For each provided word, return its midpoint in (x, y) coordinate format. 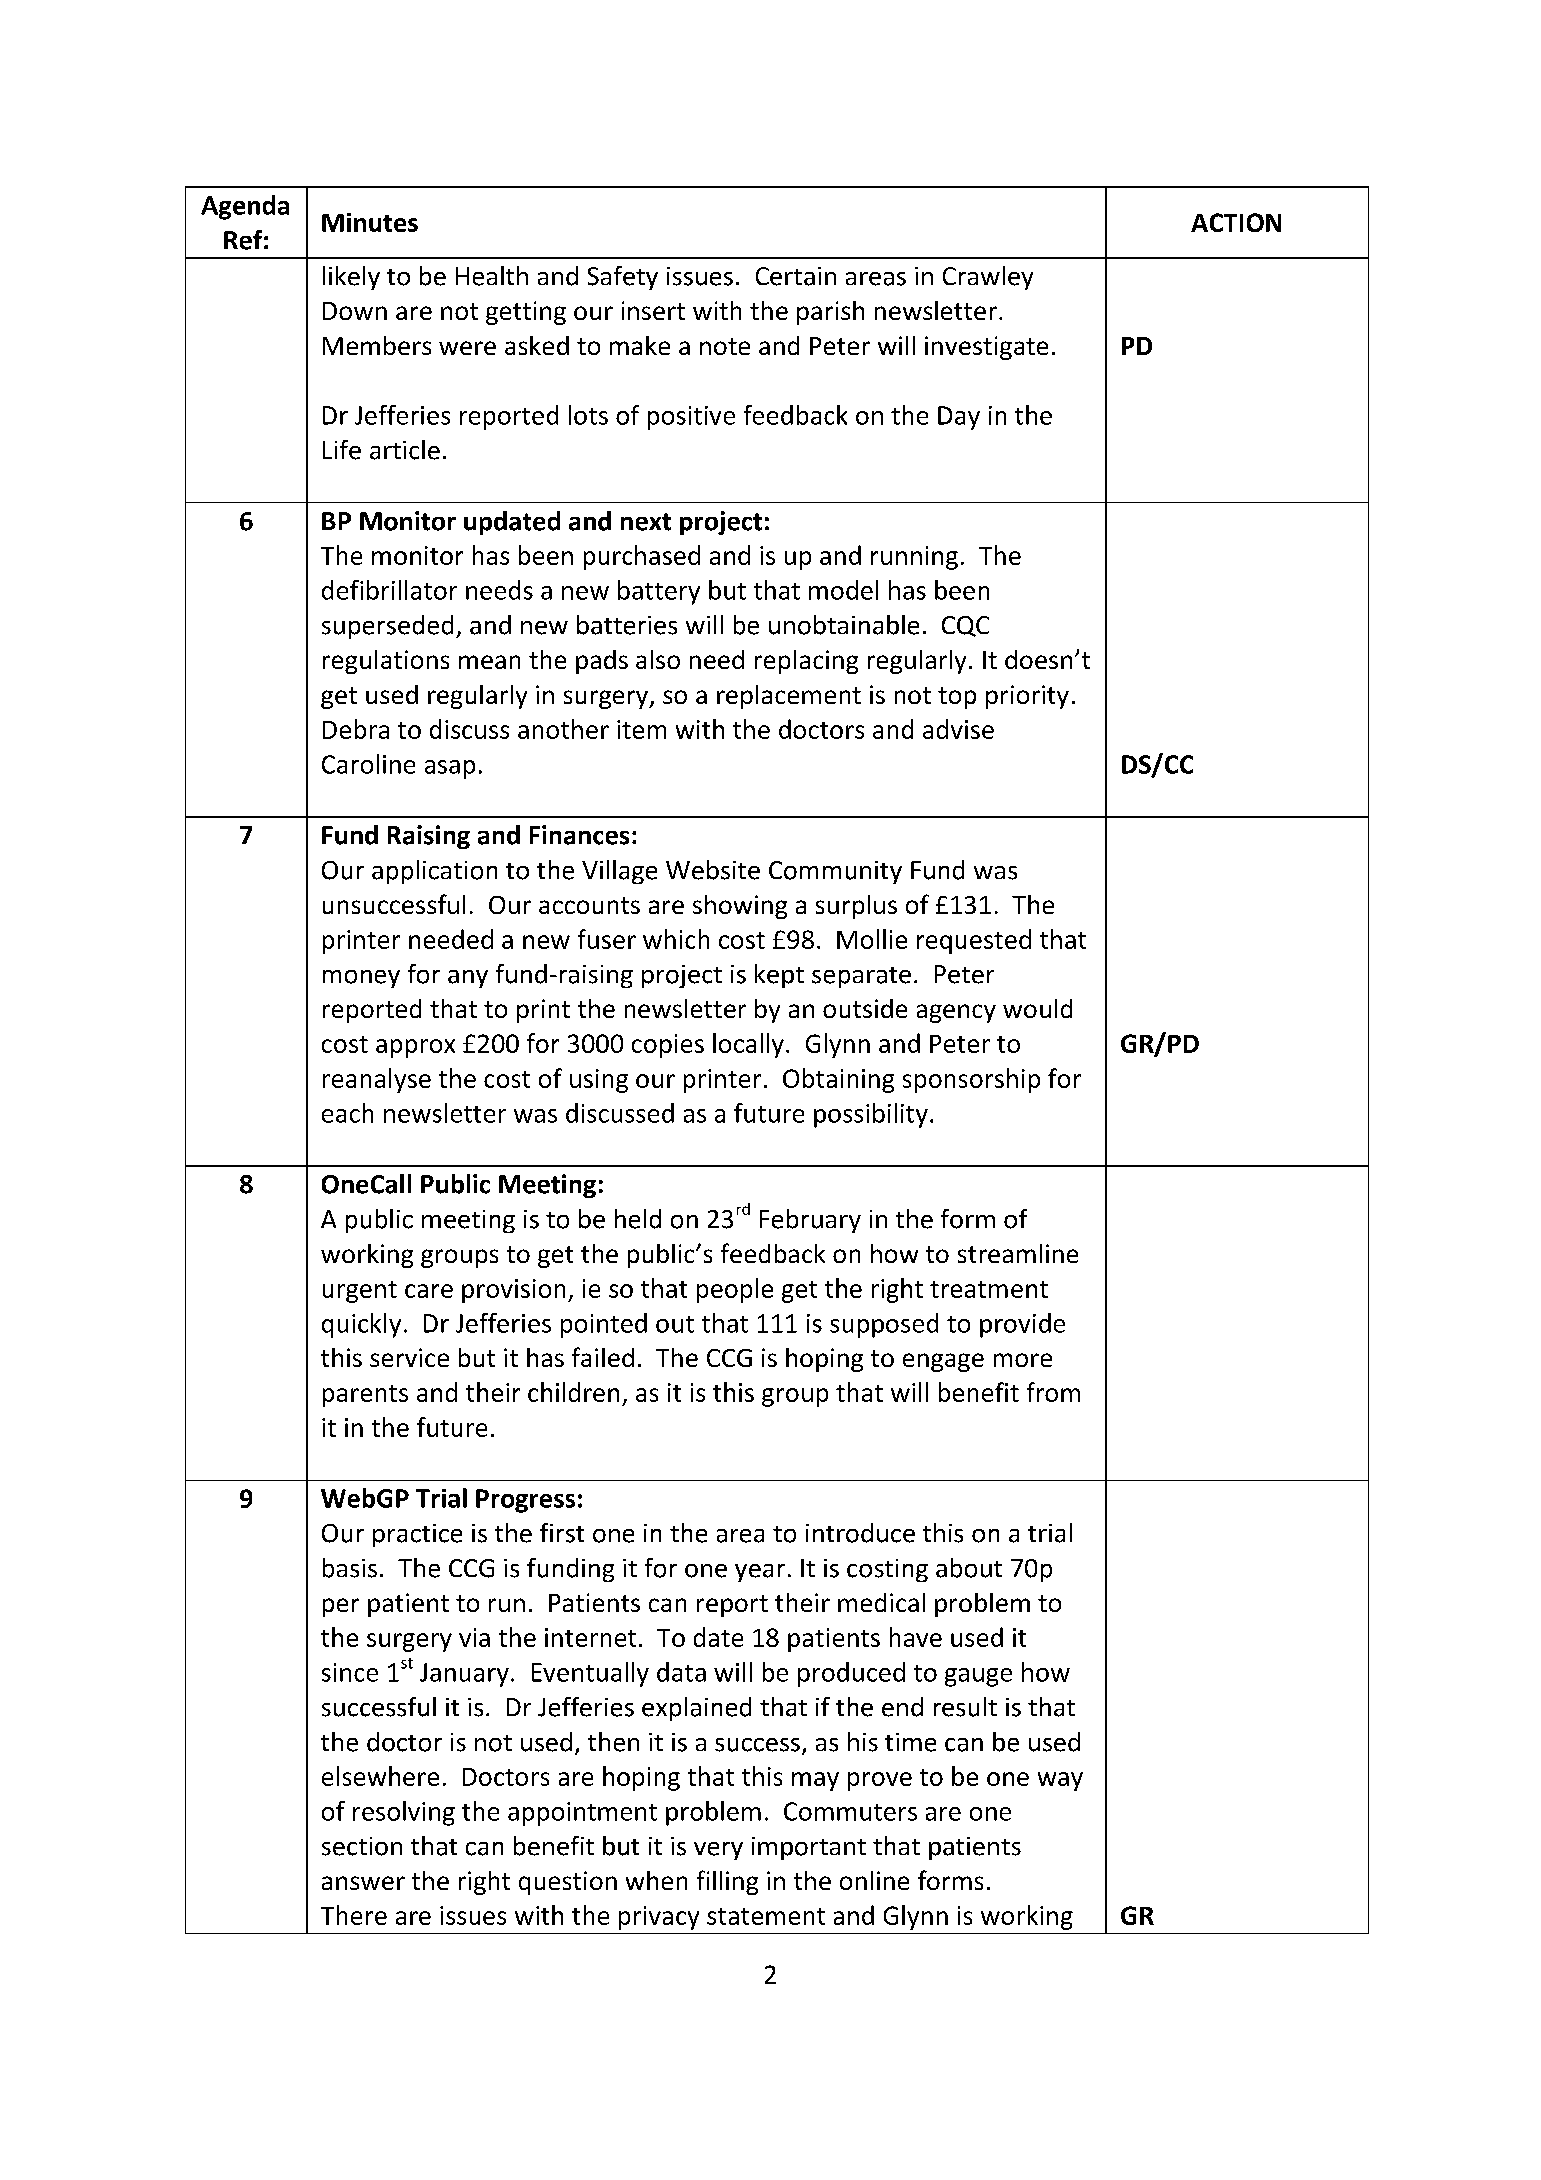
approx (415, 1048)
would (1037, 1008)
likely (351, 278)
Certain (796, 276)
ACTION (1236, 222)
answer (363, 1883)
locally (748, 1045)
